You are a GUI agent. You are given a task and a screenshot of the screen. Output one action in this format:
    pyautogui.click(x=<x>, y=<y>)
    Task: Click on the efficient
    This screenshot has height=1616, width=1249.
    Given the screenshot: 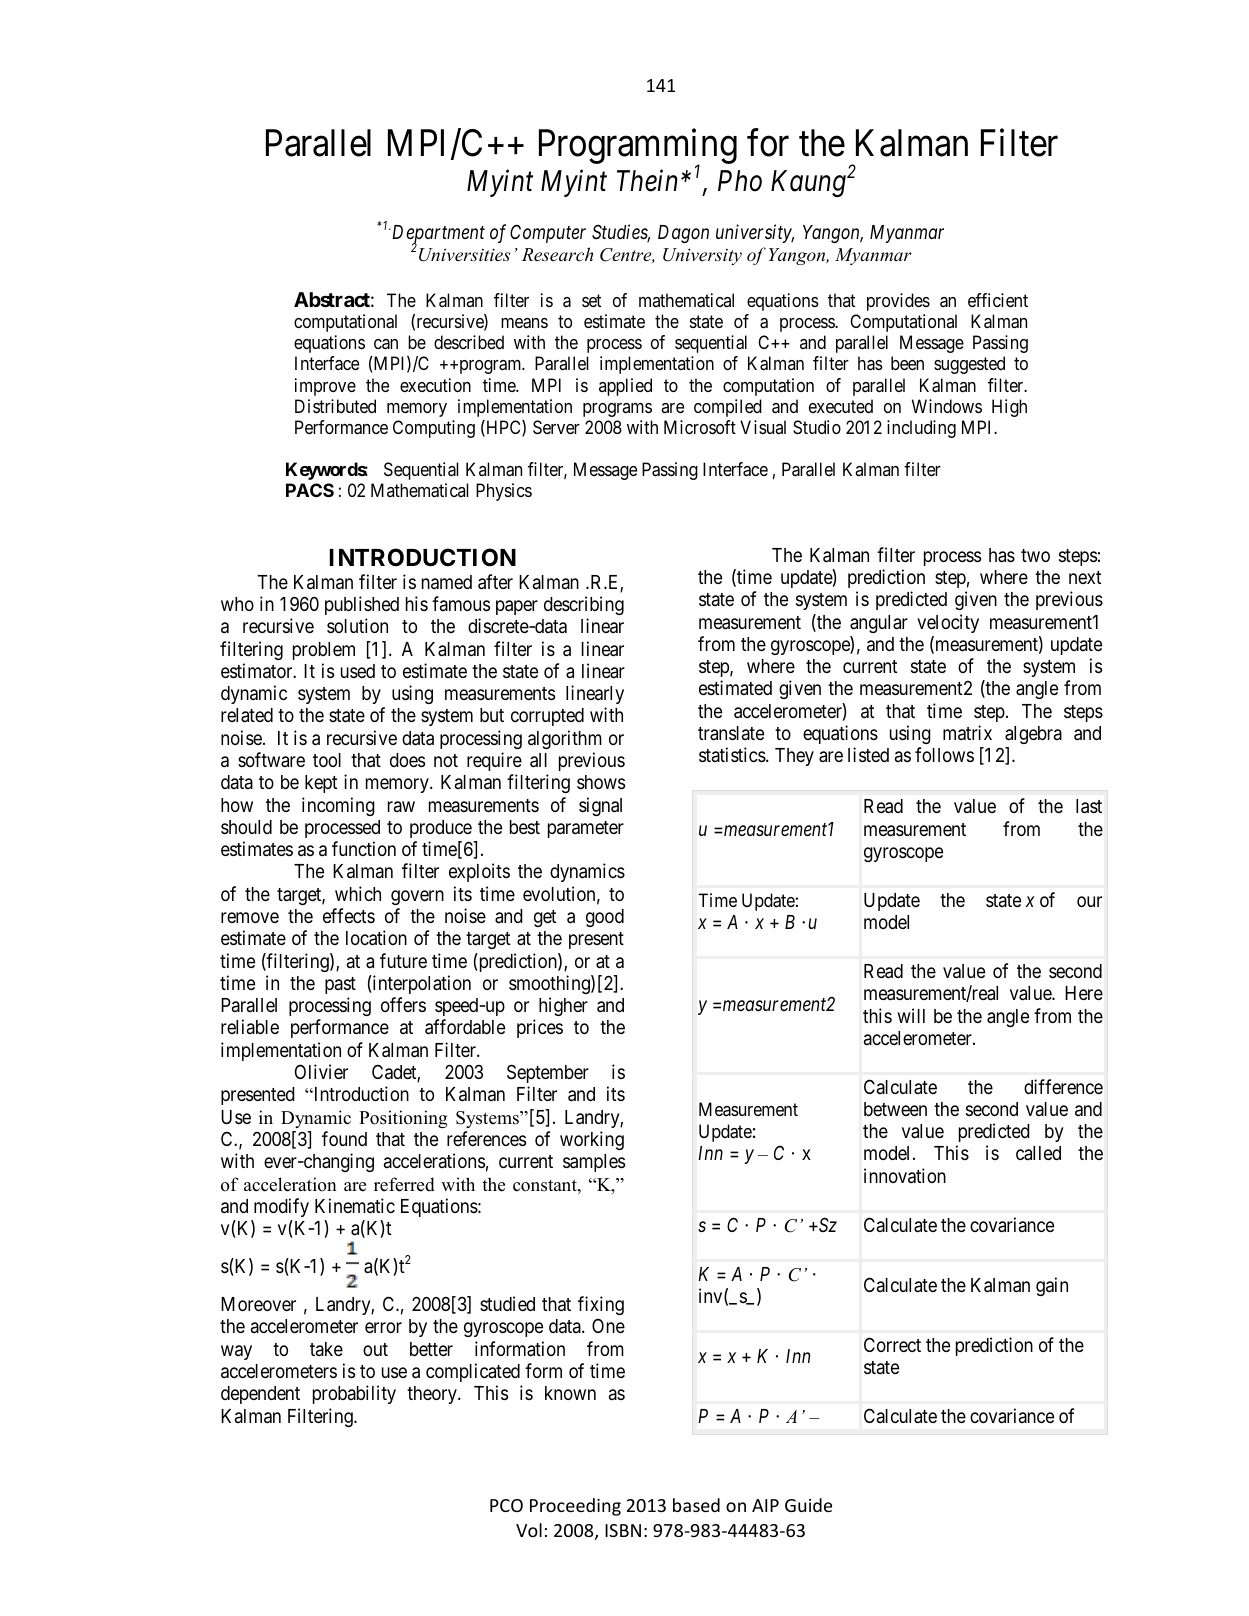 What is the action you would take?
    pyautogui.click(x=998, y=300)
